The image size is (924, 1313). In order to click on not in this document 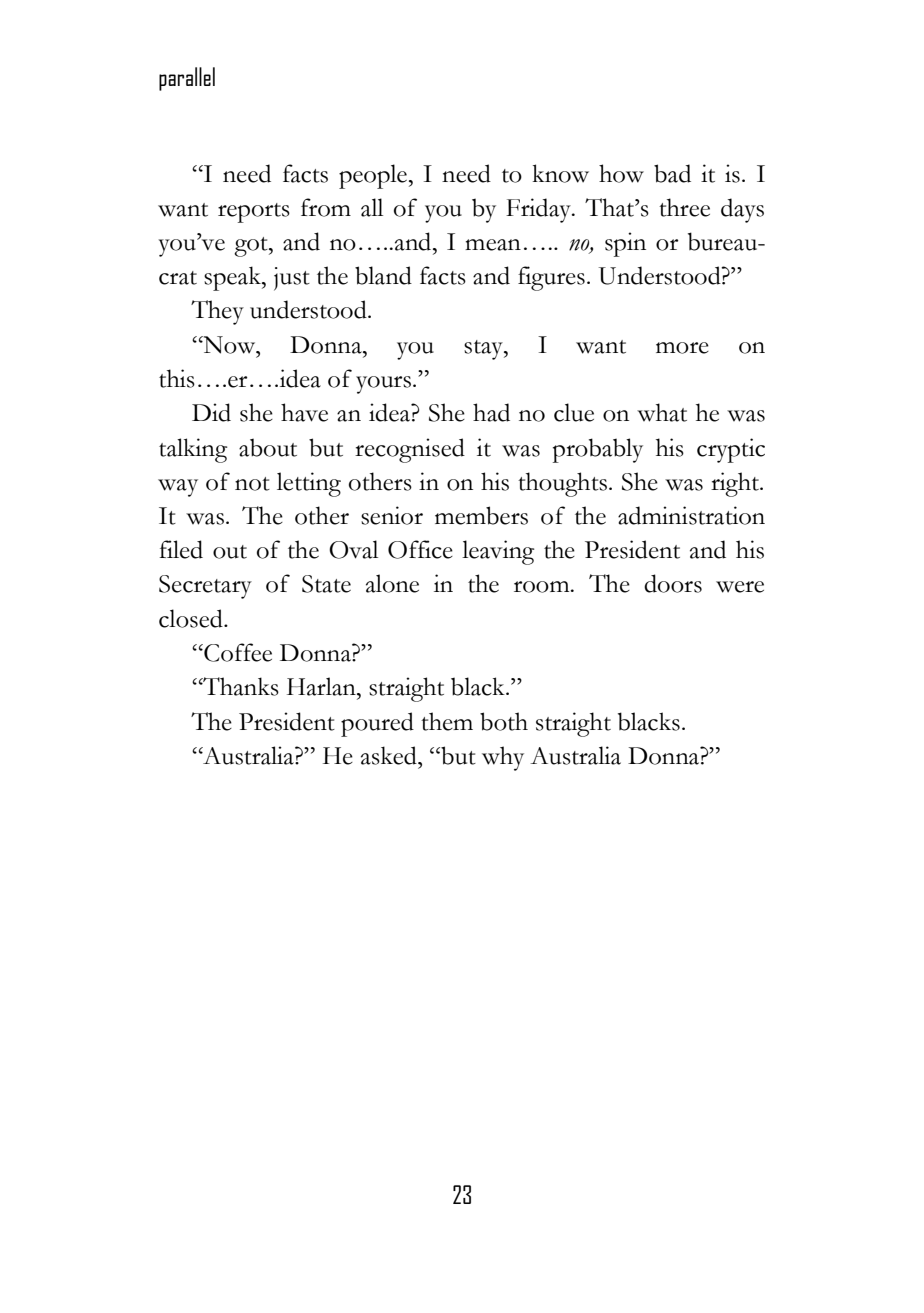, I will do `click(252, 484)`.
